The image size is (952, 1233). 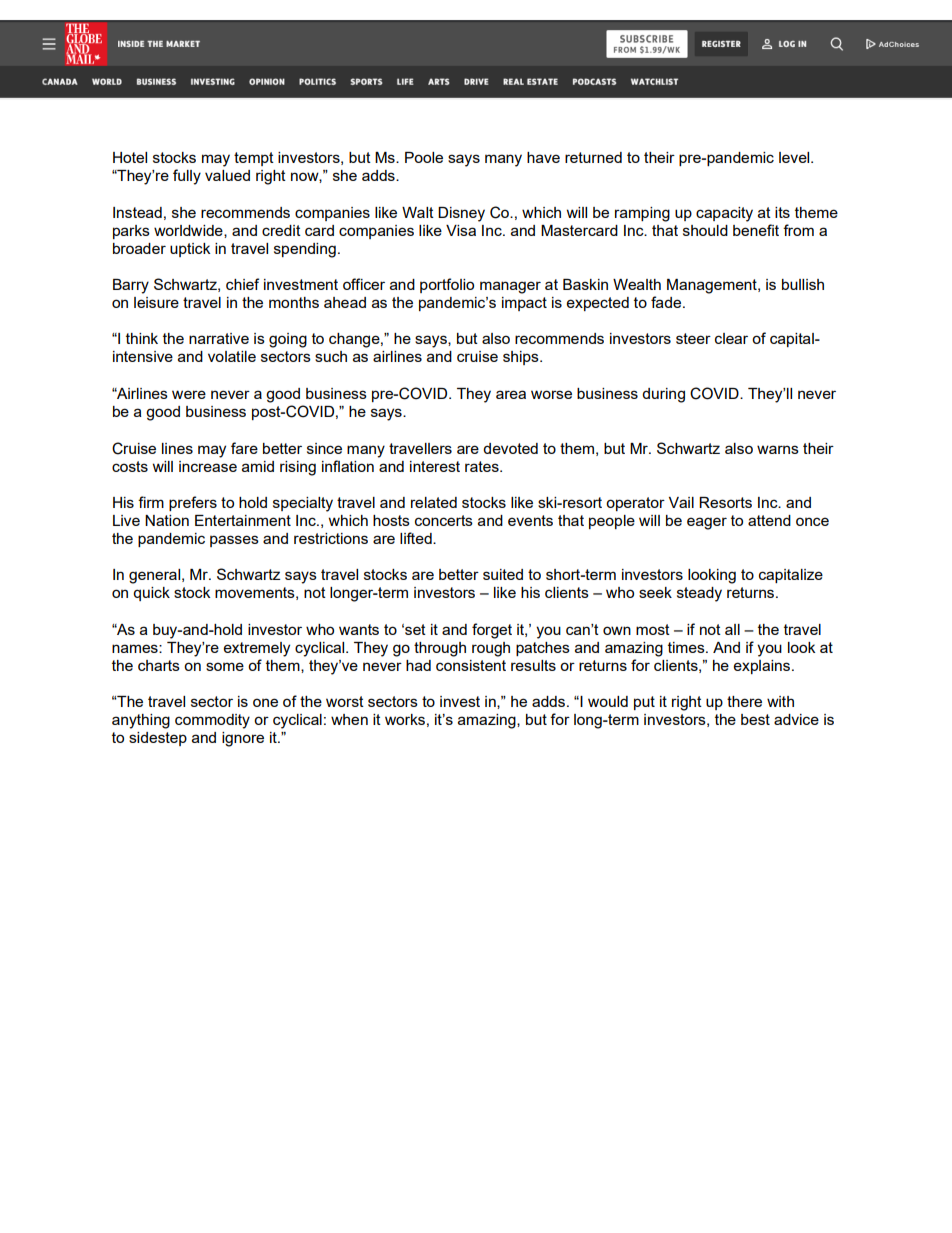 I want to click on Poole, so click(x=424, y=157).
